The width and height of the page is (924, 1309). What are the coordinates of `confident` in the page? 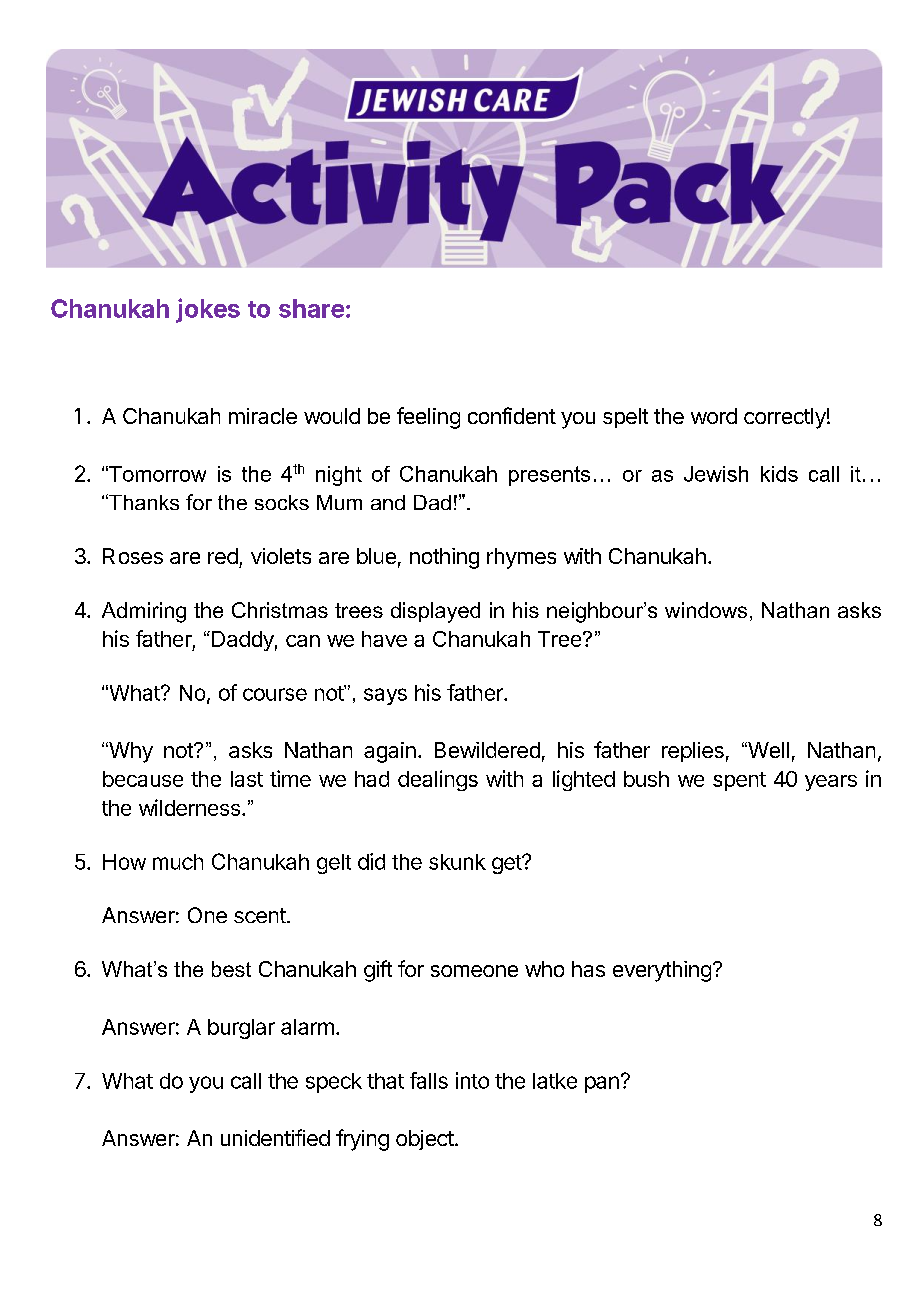 It's located at (512, 415).
